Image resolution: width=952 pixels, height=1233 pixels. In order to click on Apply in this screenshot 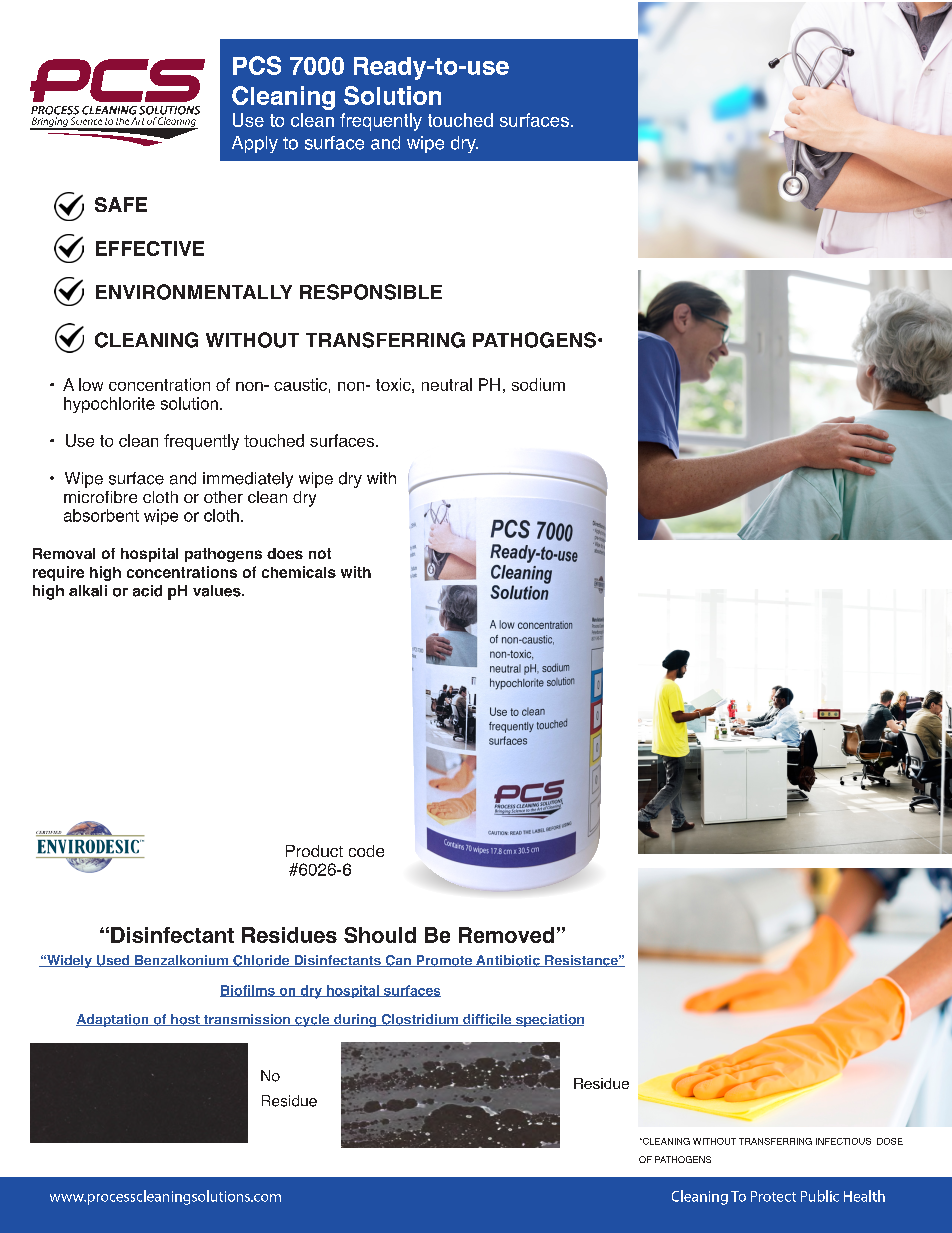, I will do `click(255, 144)`.
